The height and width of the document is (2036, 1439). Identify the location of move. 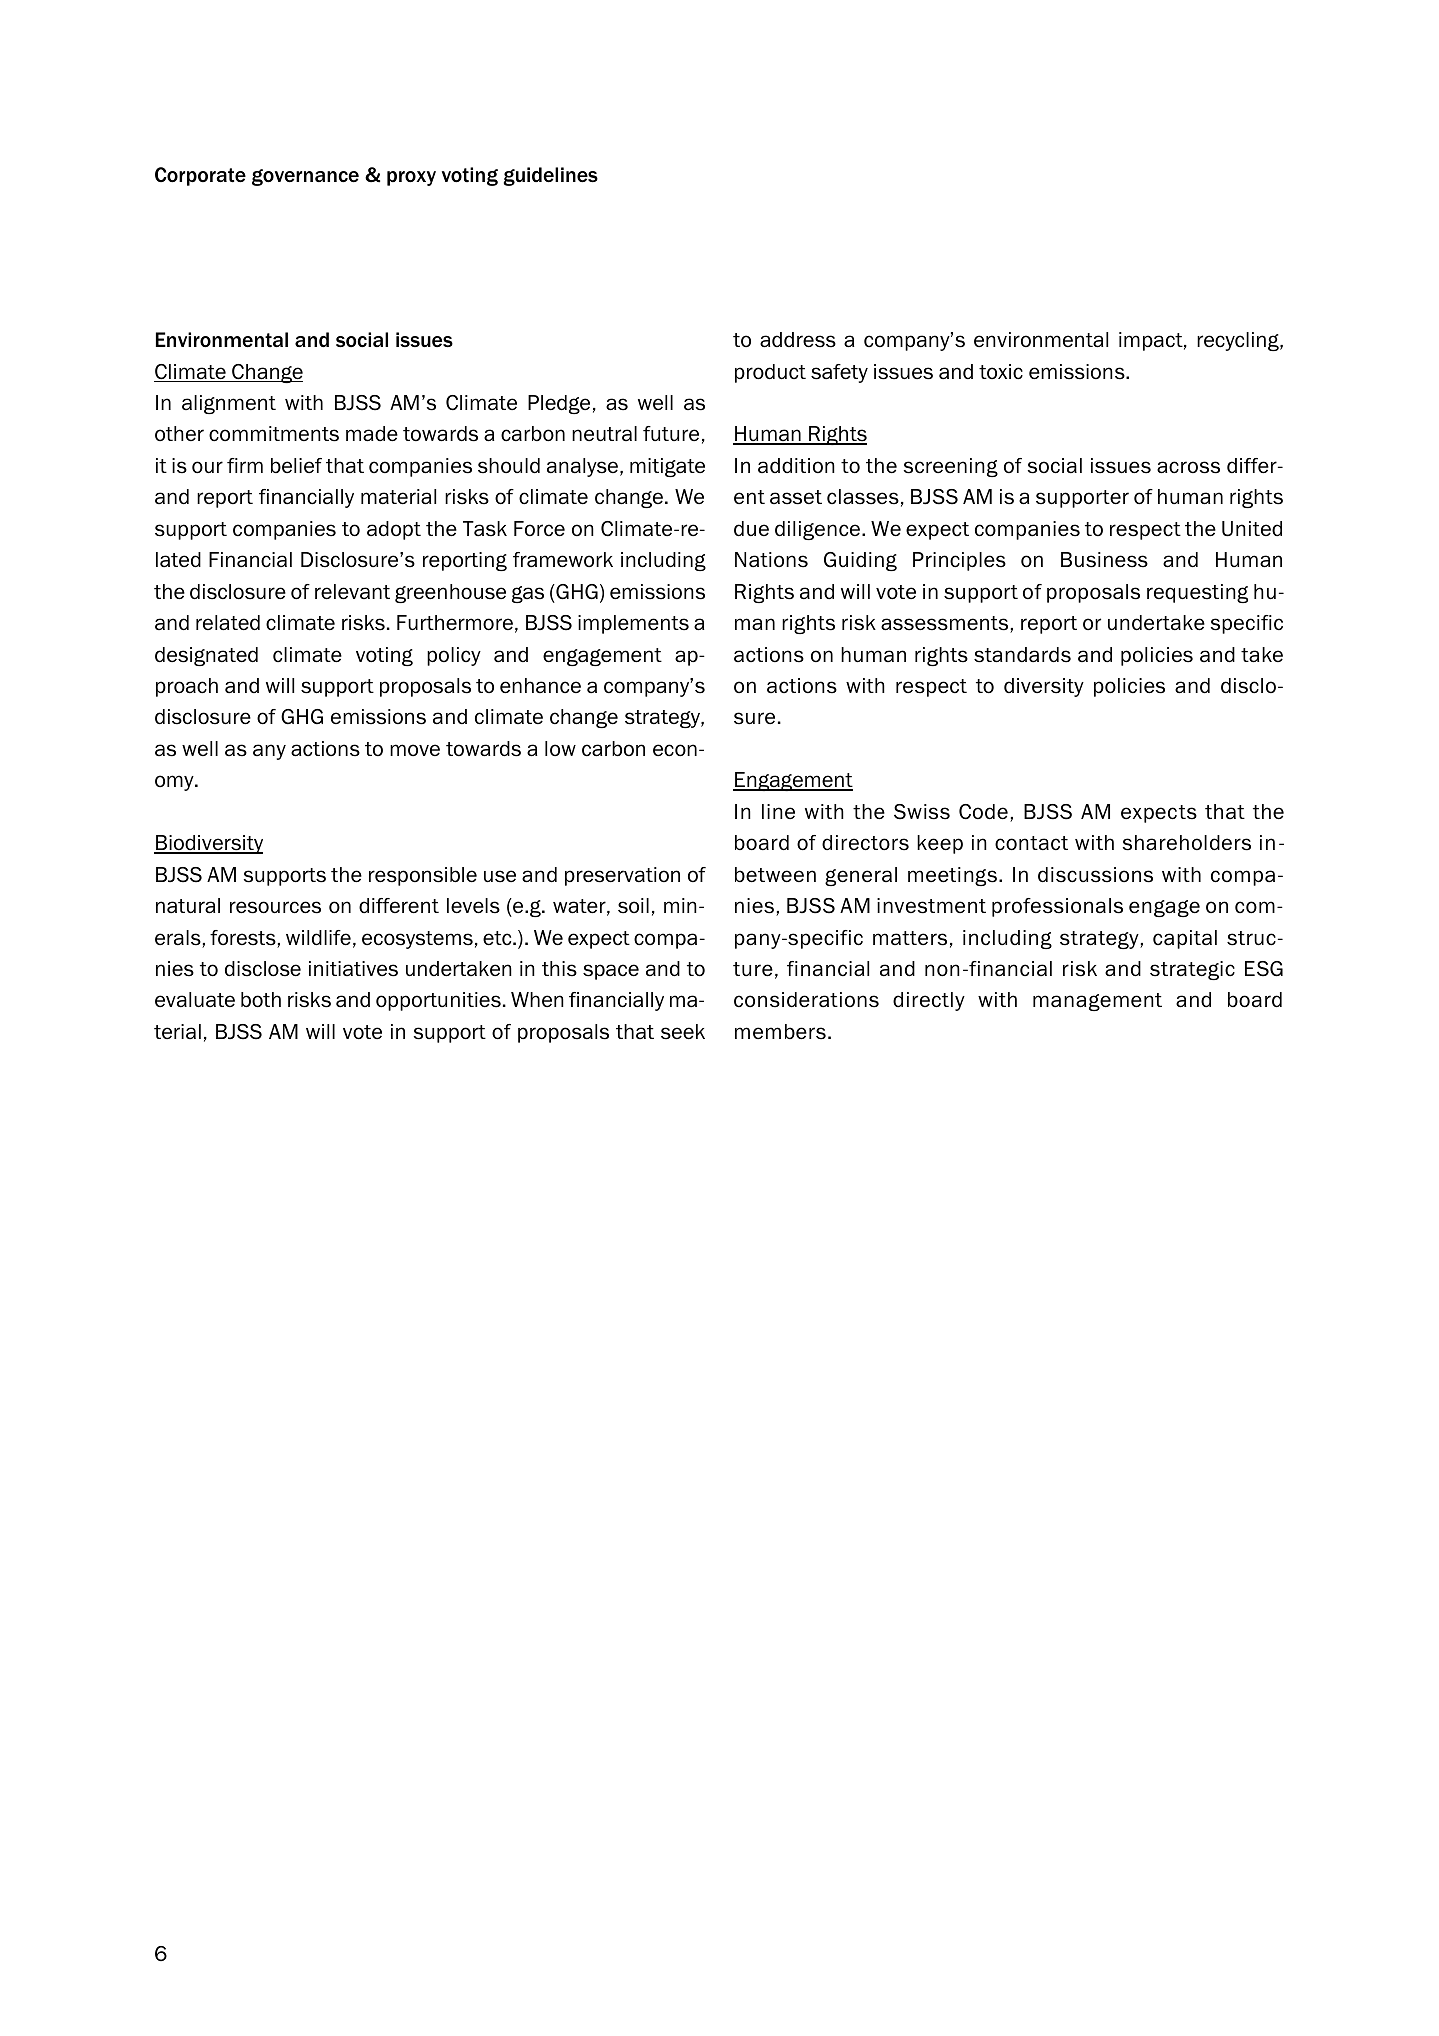
(415, 750).
